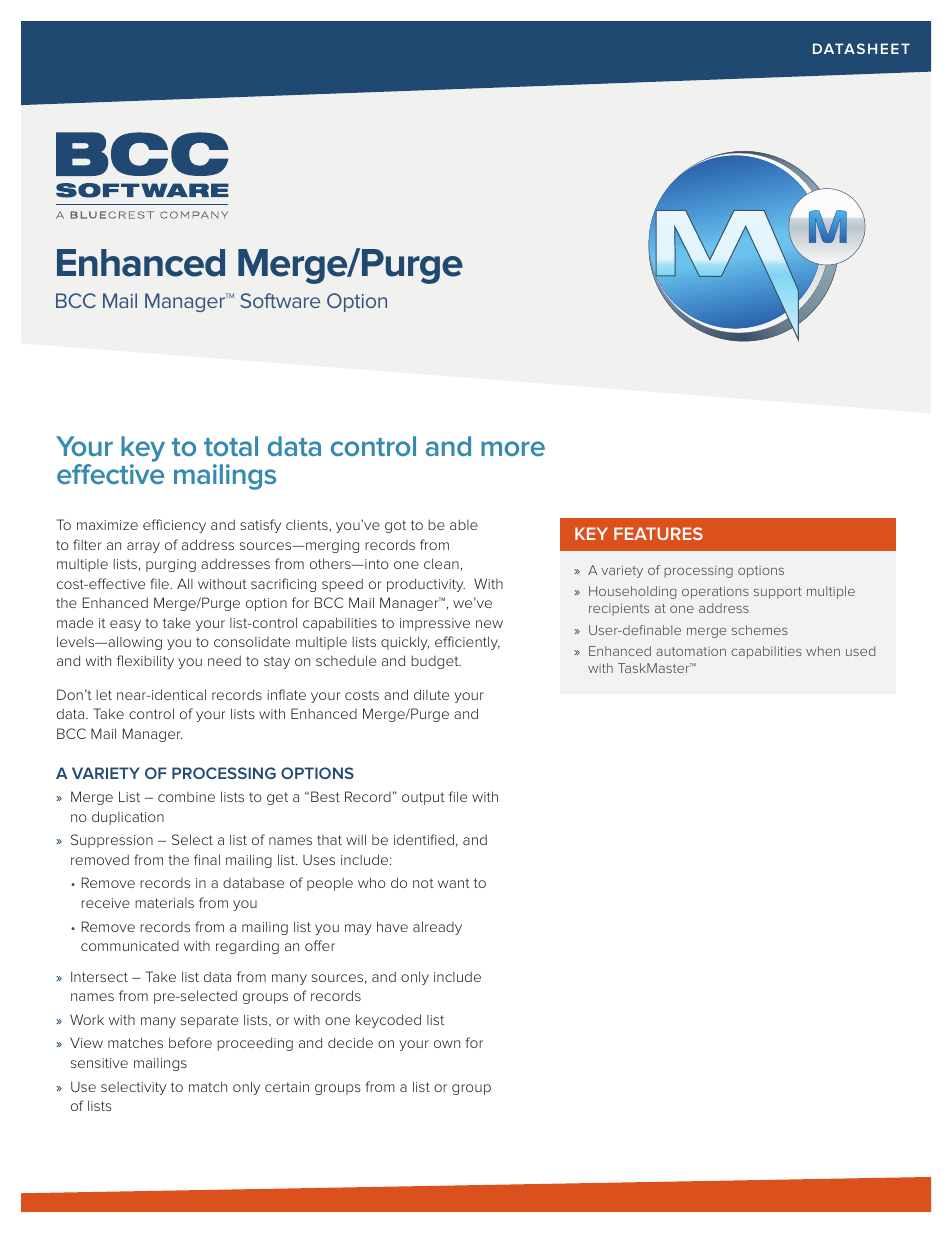 The width and height of the document is (952, 1233). Describe the element at coordinates (778, 593) in the document. I see `support` at that location.
